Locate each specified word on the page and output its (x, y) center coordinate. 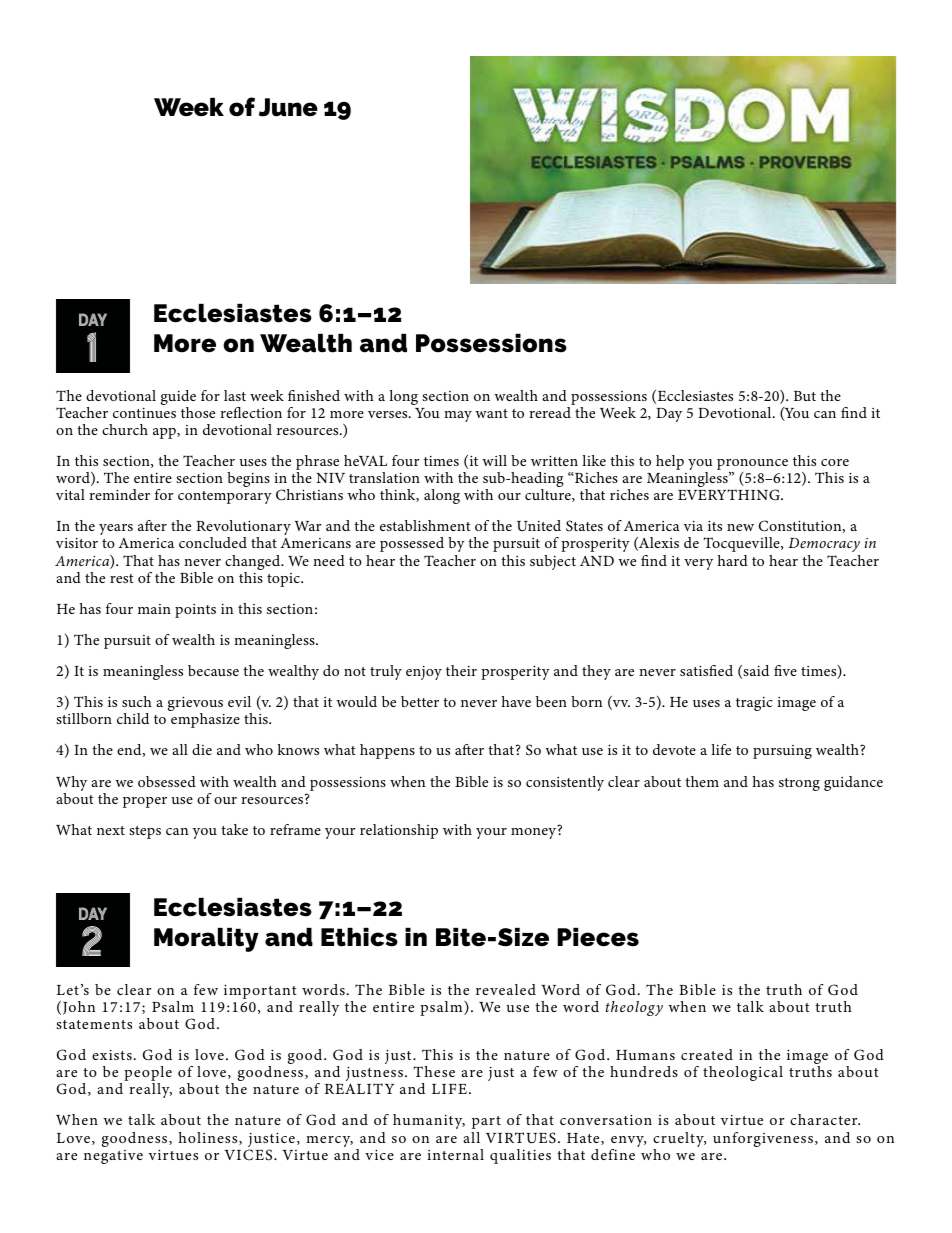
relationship (399, 831)
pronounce (752, 466)
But (805, 396)
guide (178, 399)
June (288, 107)
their (461, 670)
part (486, 1122)
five (785, 670)
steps (145, 832)
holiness (209, 1138)
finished (314, 395)
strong (799, 784)
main (154, 609)
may (458, 416)
